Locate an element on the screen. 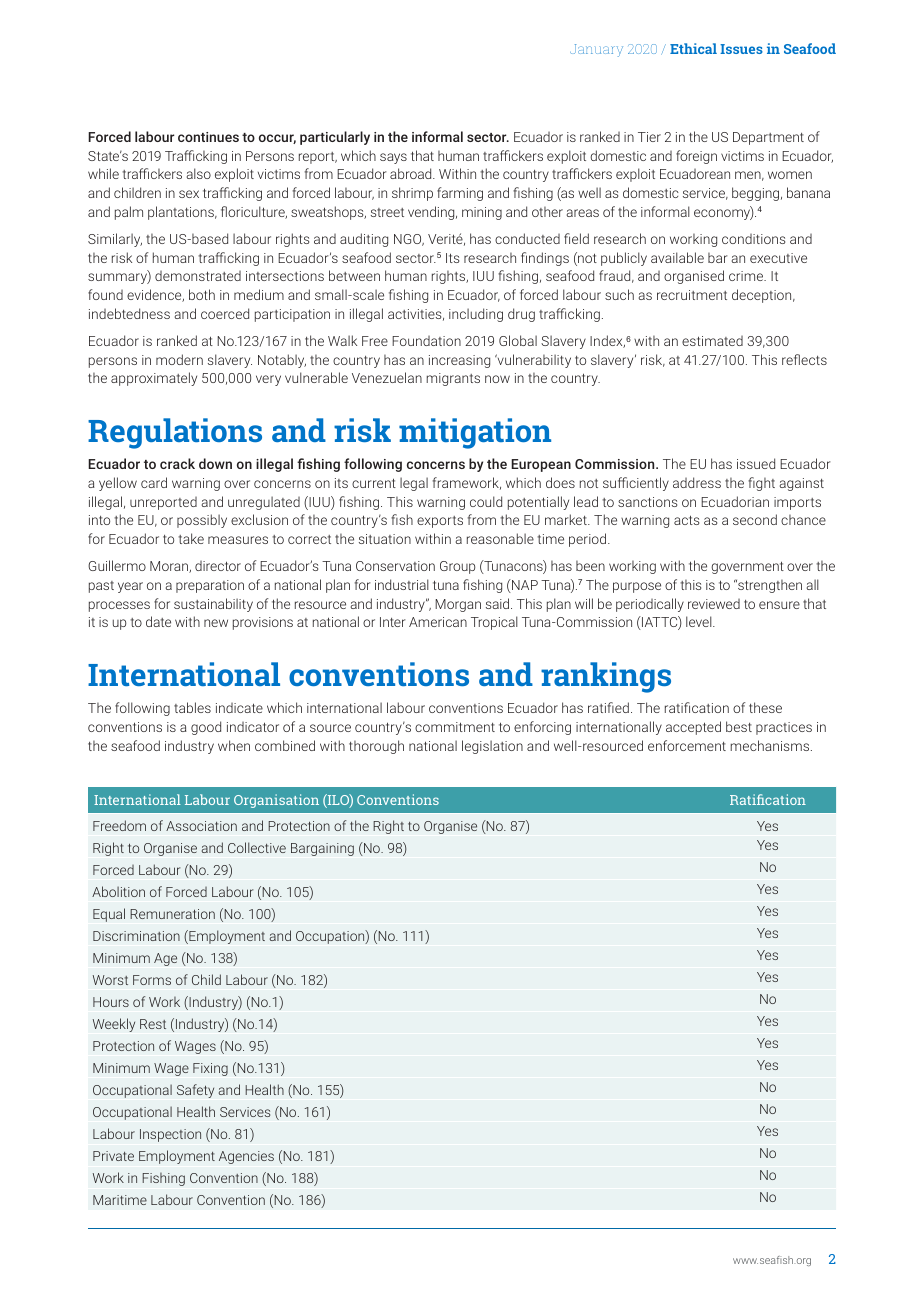  issued is located at coordinates (756, 463).
